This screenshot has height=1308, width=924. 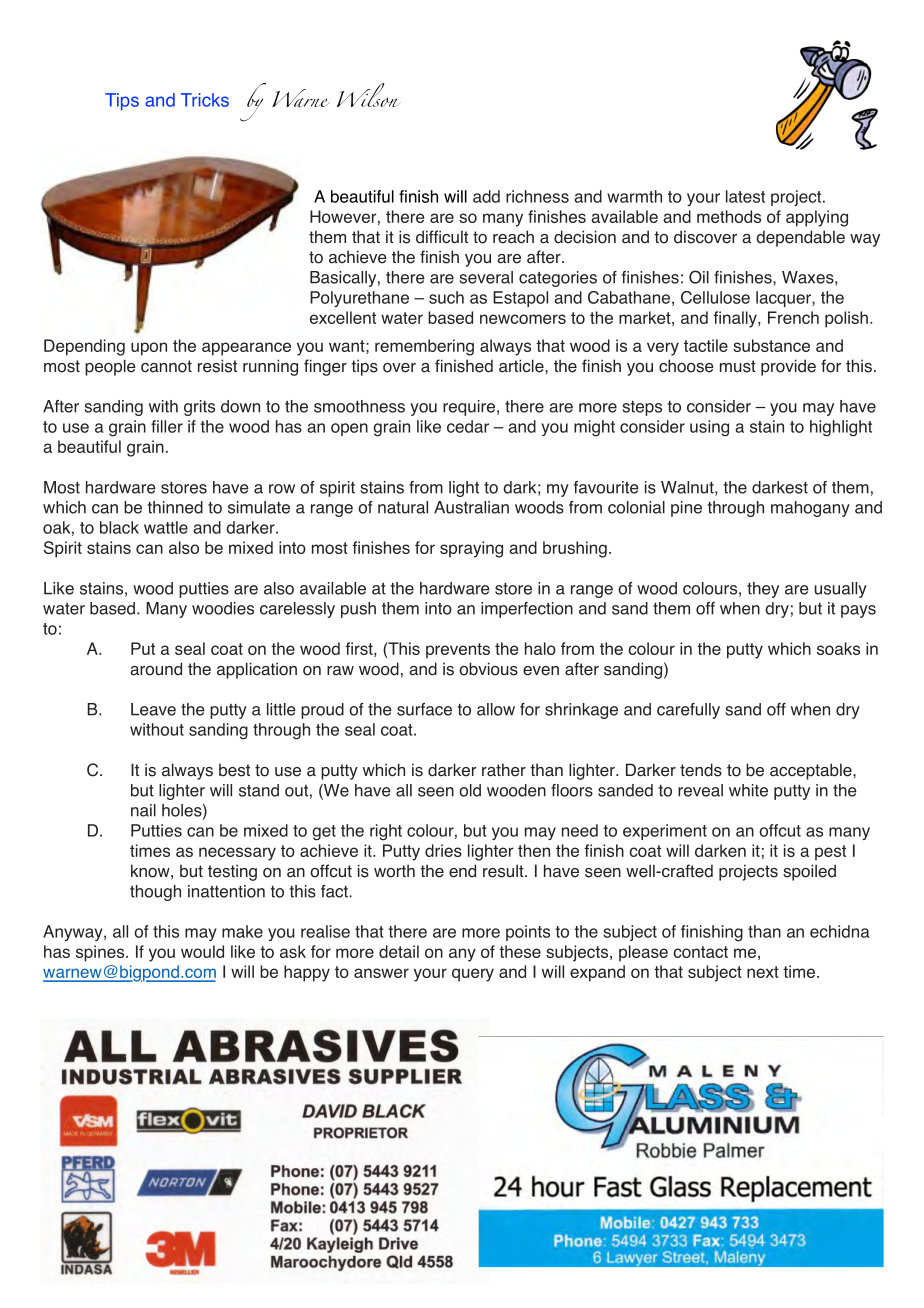 I want to click on next, so click(x=763, y=972).
